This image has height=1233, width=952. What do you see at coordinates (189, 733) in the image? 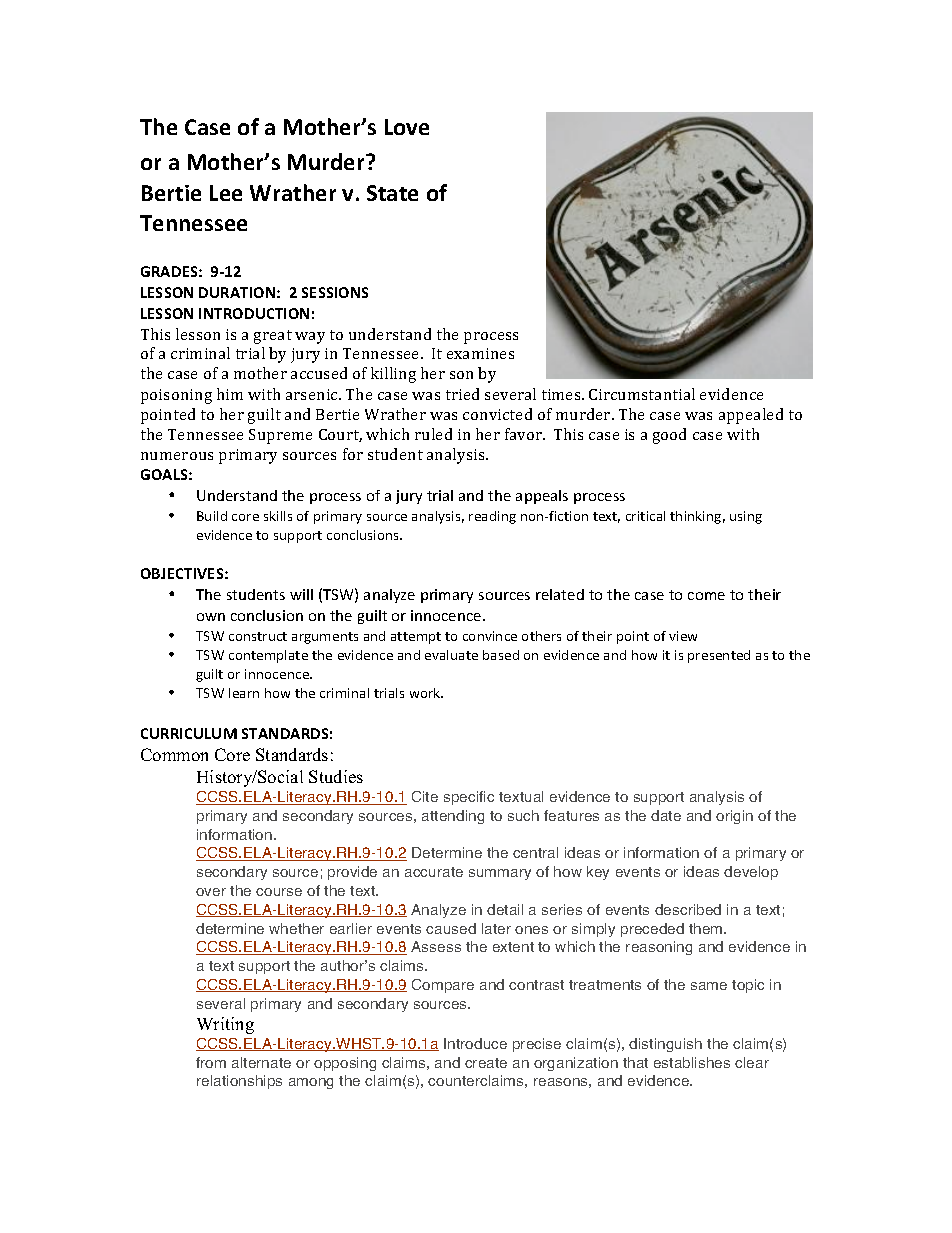
I see `CURRICULUM` at bounding box center [189, 733].
